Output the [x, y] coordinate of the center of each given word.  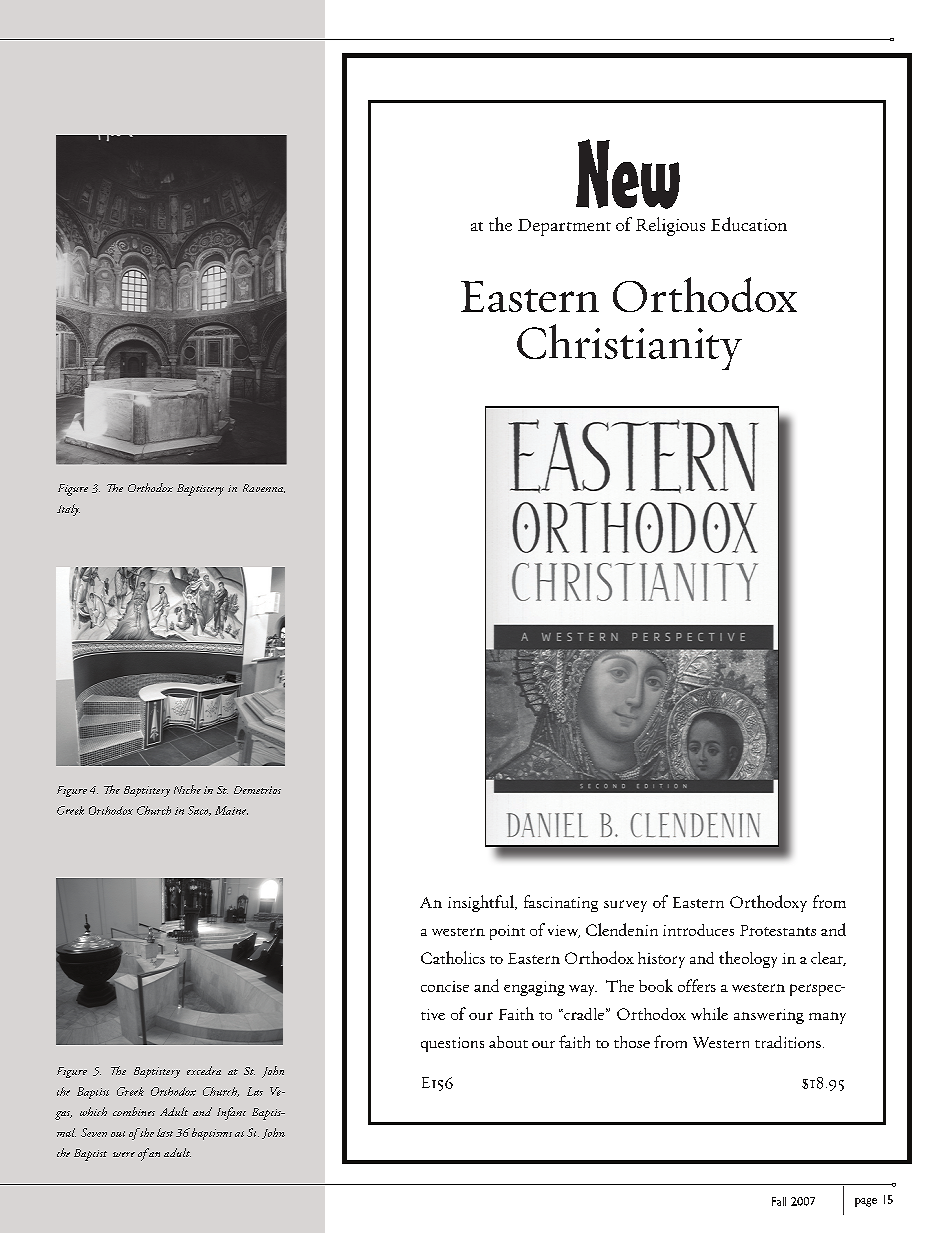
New [628, 174]
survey [625, 906]
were [124, 1154]
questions [452, 1044]
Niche [187, 789]
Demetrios [257, 790]
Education [749, 224]
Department [564, 227]
